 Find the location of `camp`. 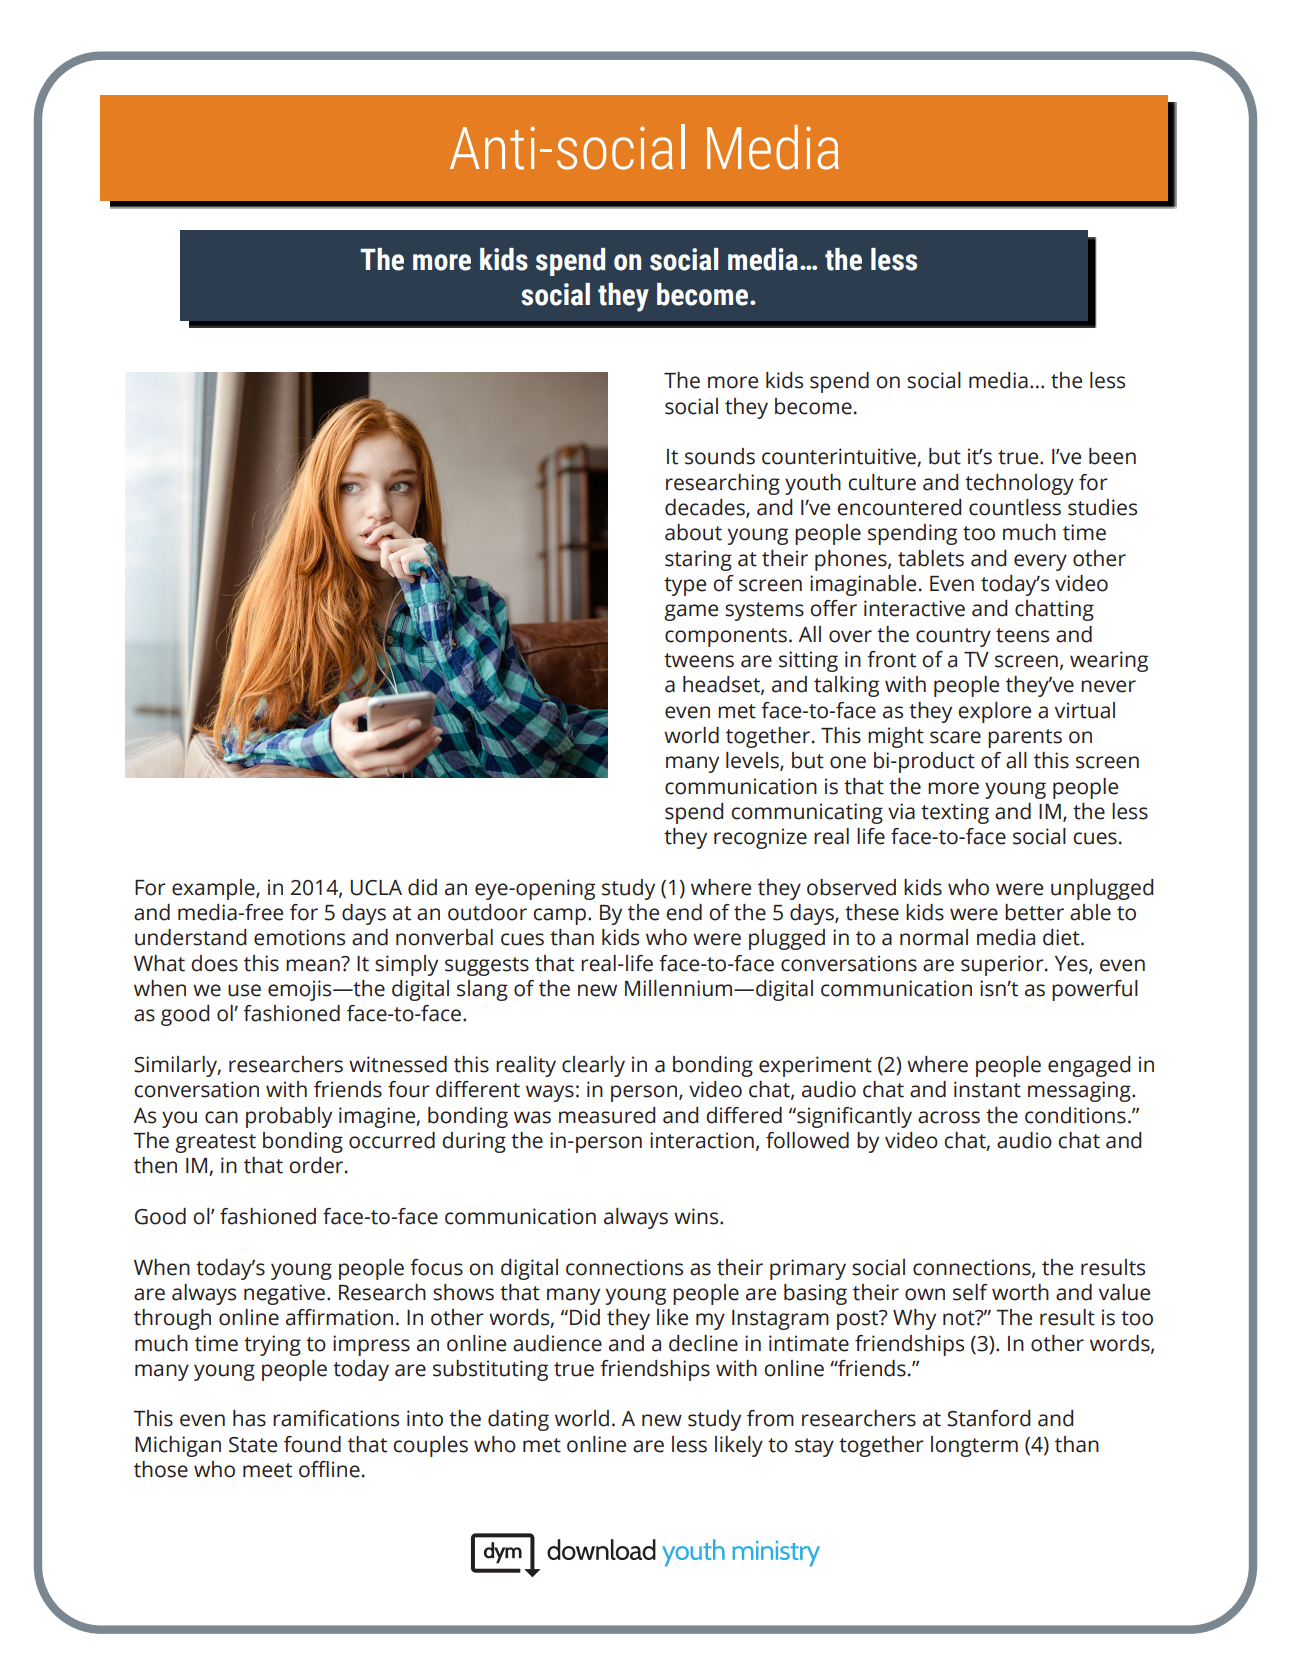

camp is located at coordinates (559, 916).
